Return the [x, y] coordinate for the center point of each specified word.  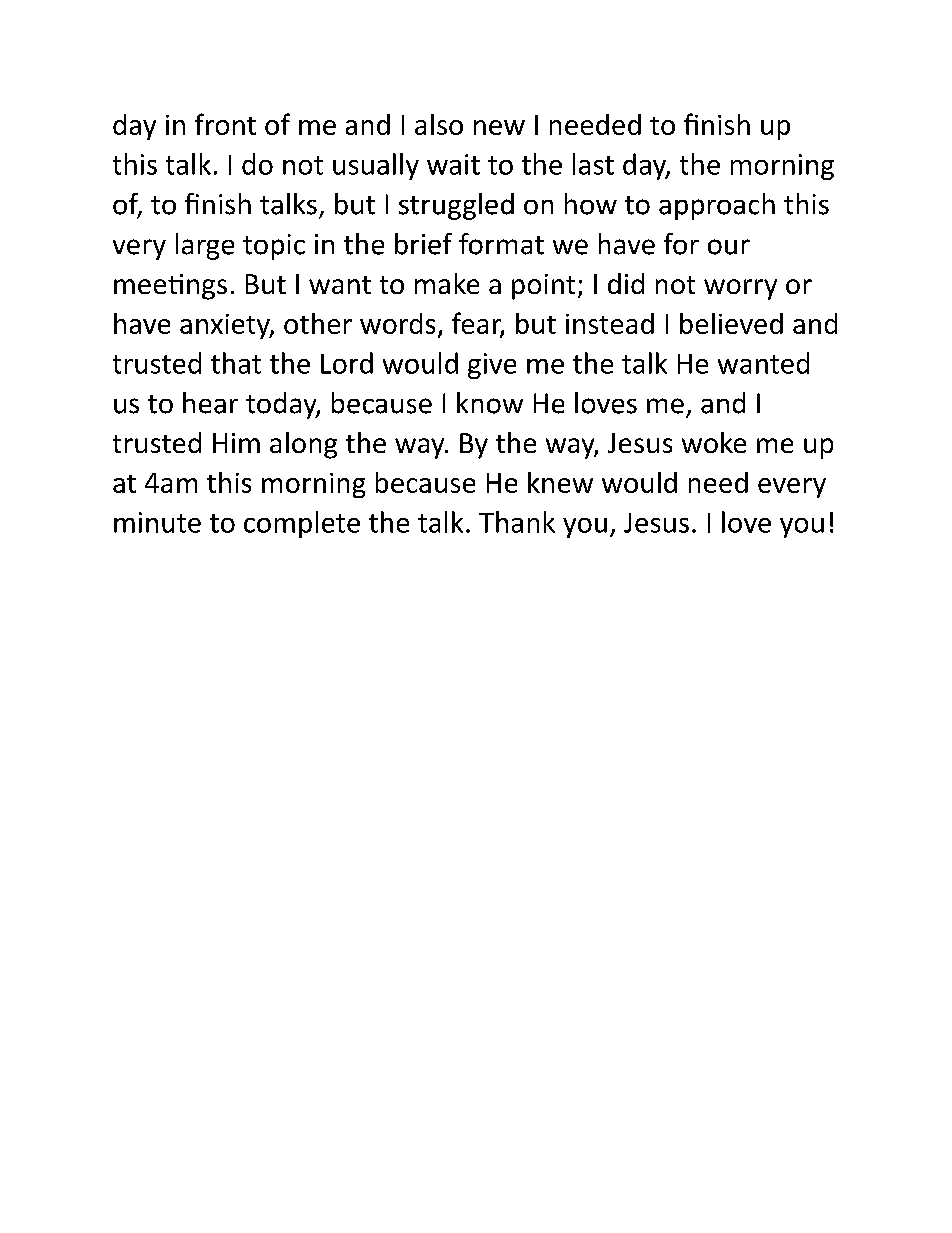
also [439, 124]
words [397, 323]
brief [423, 244]
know [490, 403]
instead [610, 323]
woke [714, 442]
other [318, 323]
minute [157, 522]
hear [210, 403]
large [205, 246]
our [729, 247]
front [225, 124]
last [593, 164]
